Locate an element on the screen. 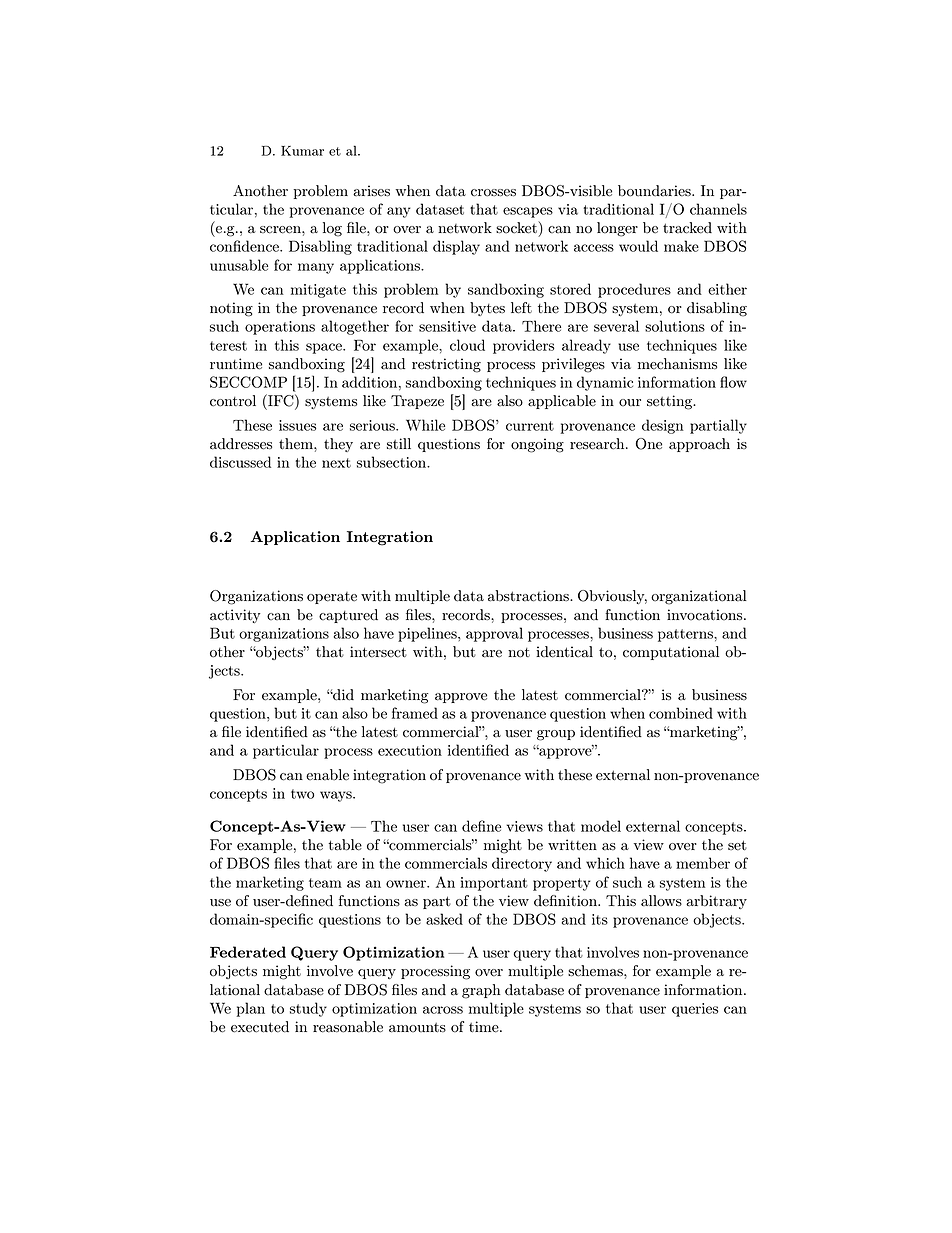  member is located at coordinates (703, 863).
